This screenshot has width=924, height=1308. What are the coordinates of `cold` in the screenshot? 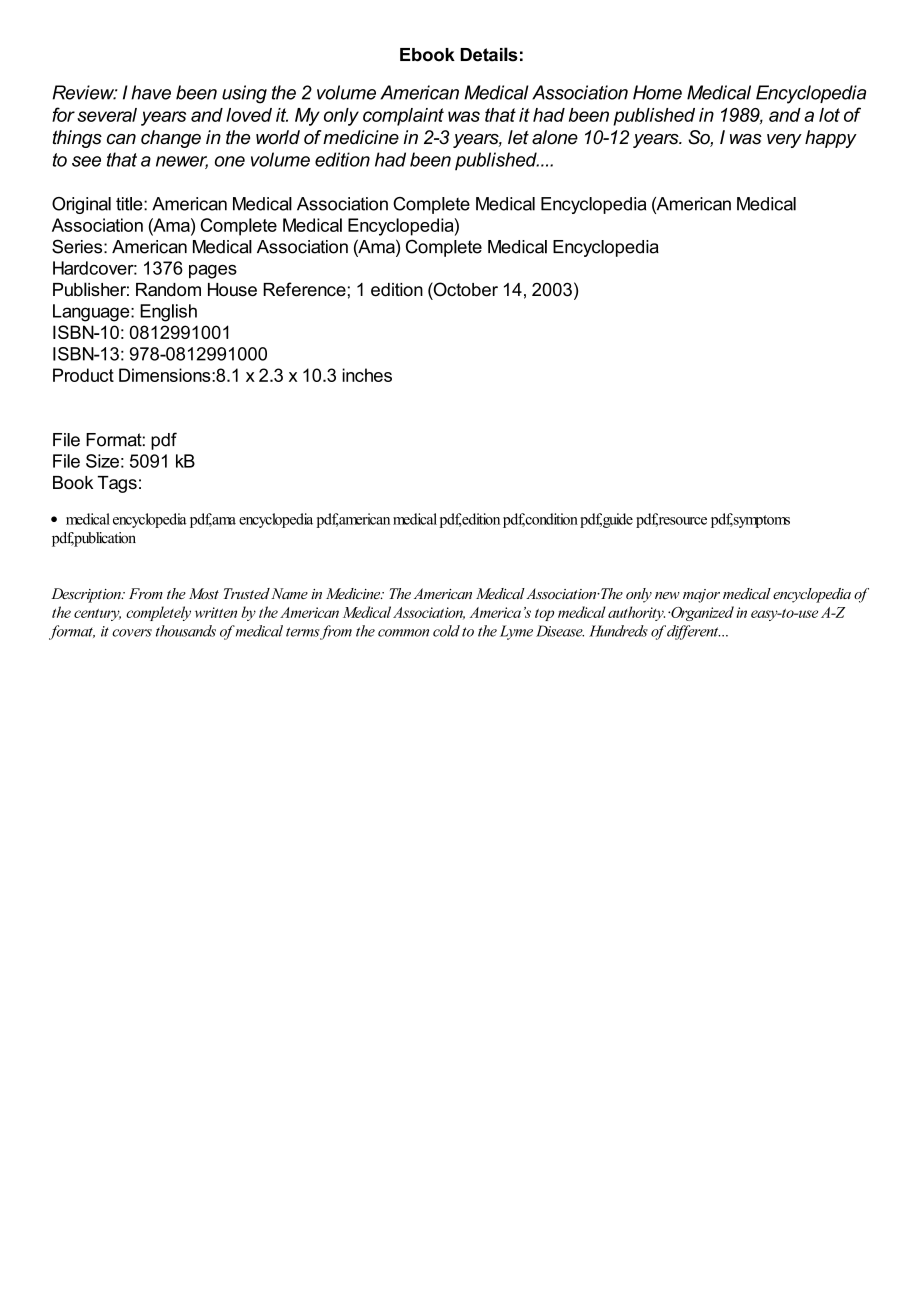 It's located at (446, 631).
